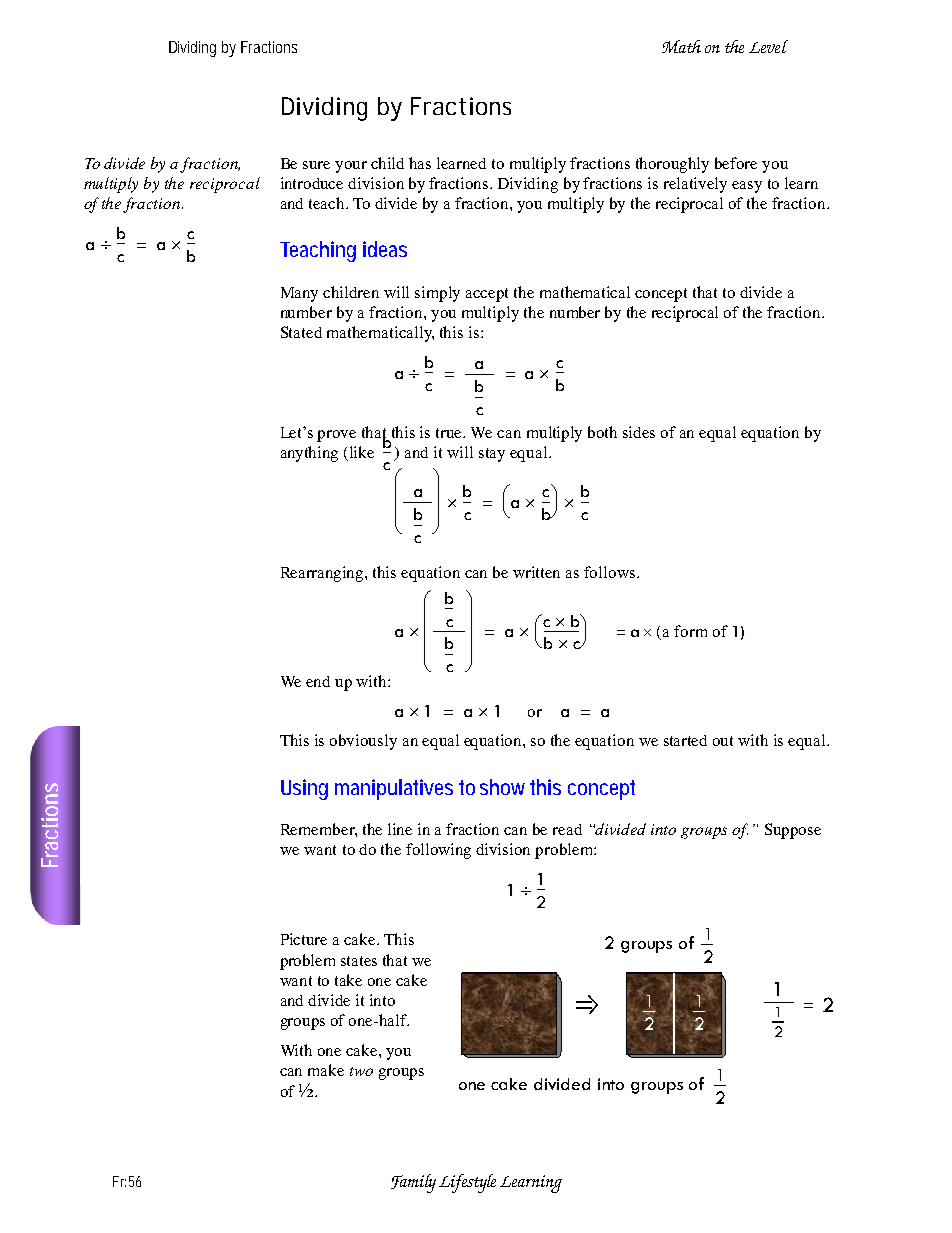 This screenshot has width=952, height=1233. I want to click on easy, so click(747, 187).
